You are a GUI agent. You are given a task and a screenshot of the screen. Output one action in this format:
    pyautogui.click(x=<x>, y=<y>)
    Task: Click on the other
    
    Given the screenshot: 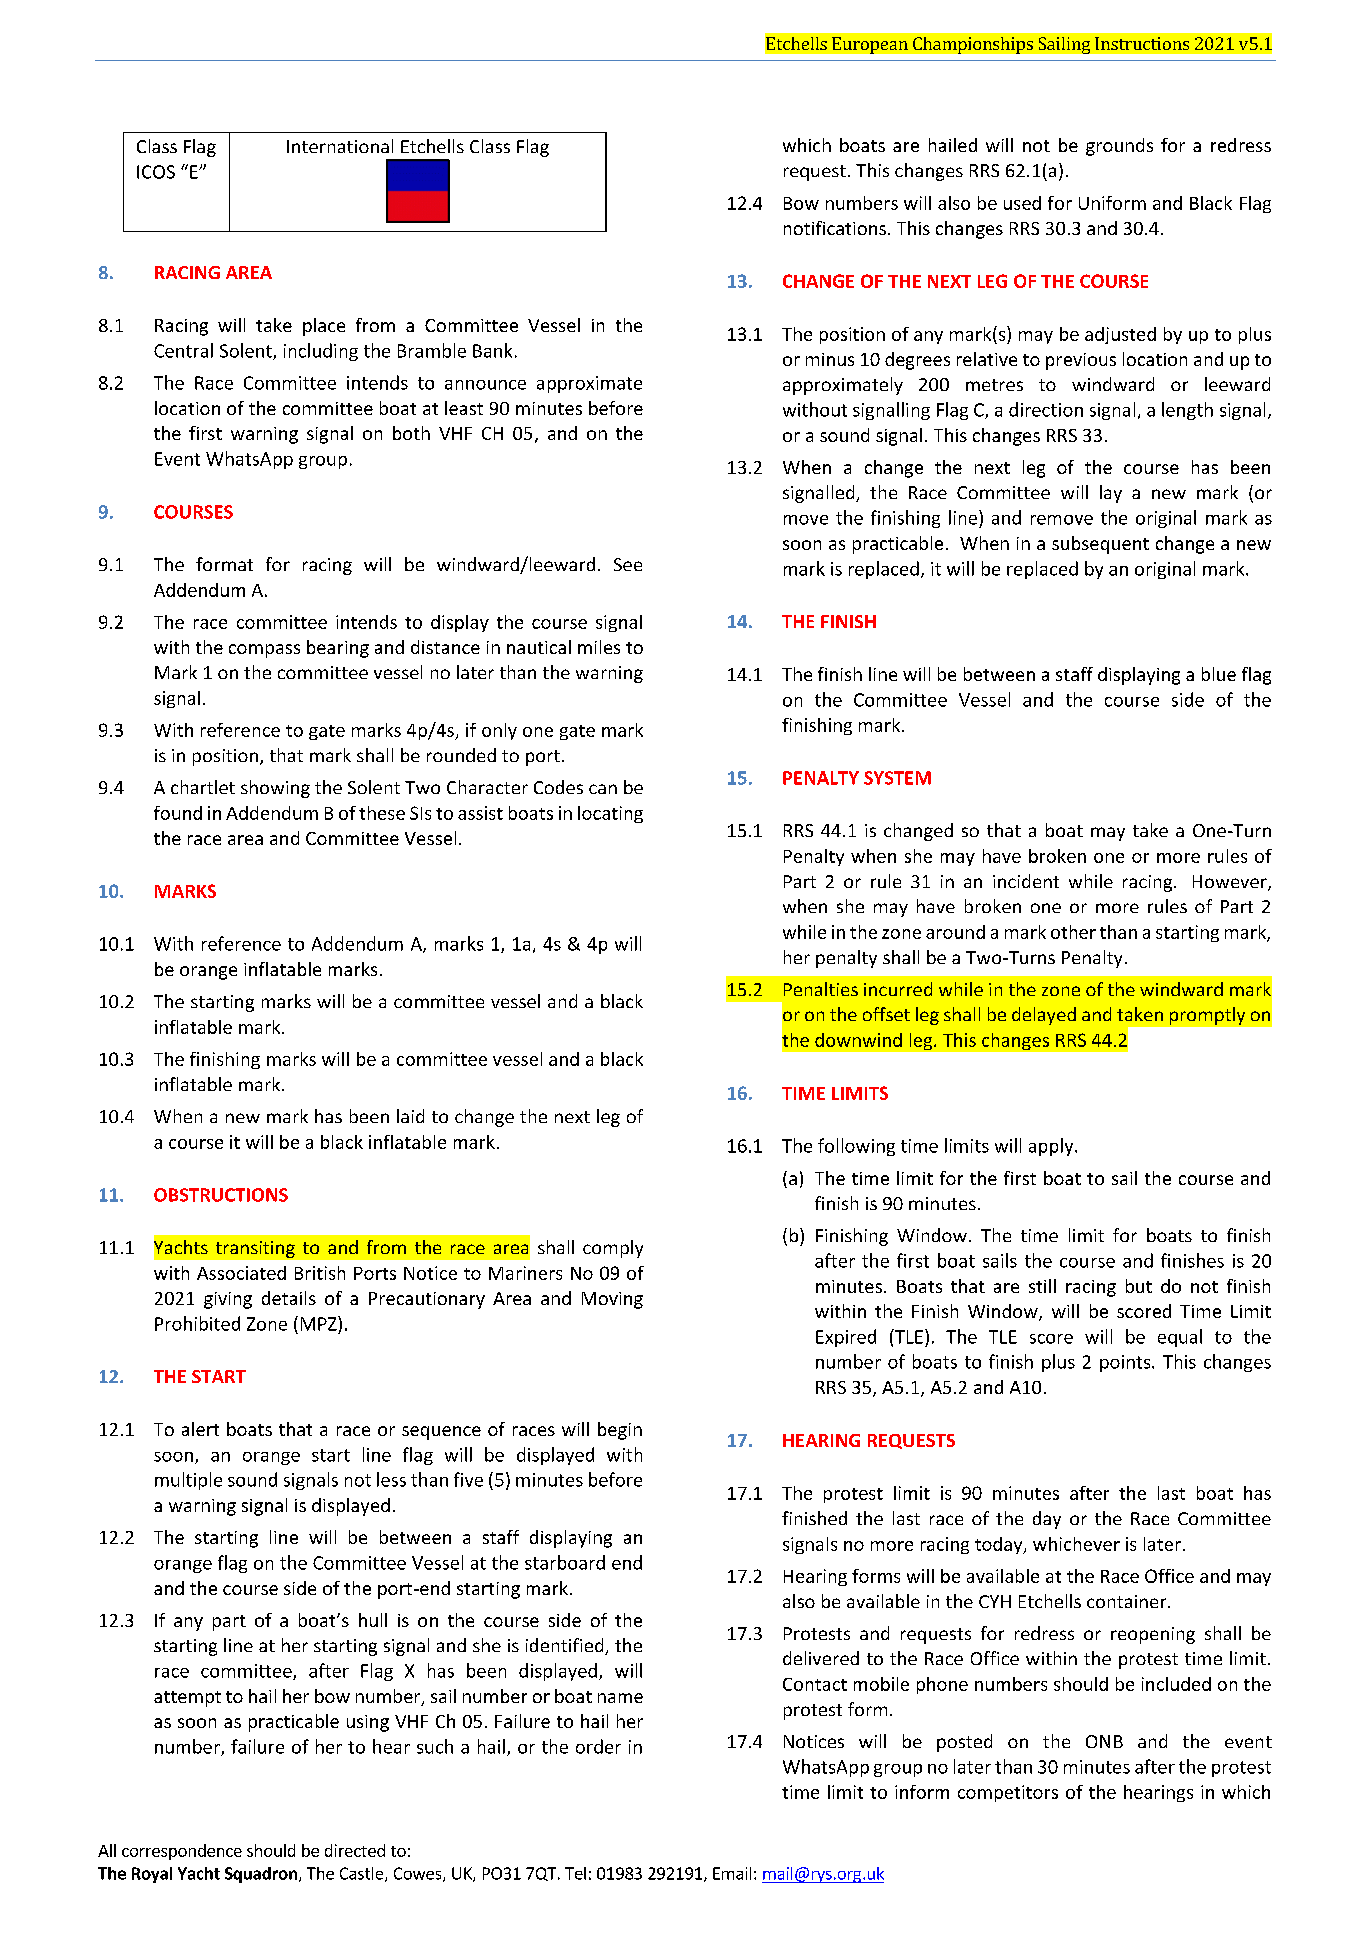 What is the action you would take?
    pyautogui.click(x=1073, y=932)
